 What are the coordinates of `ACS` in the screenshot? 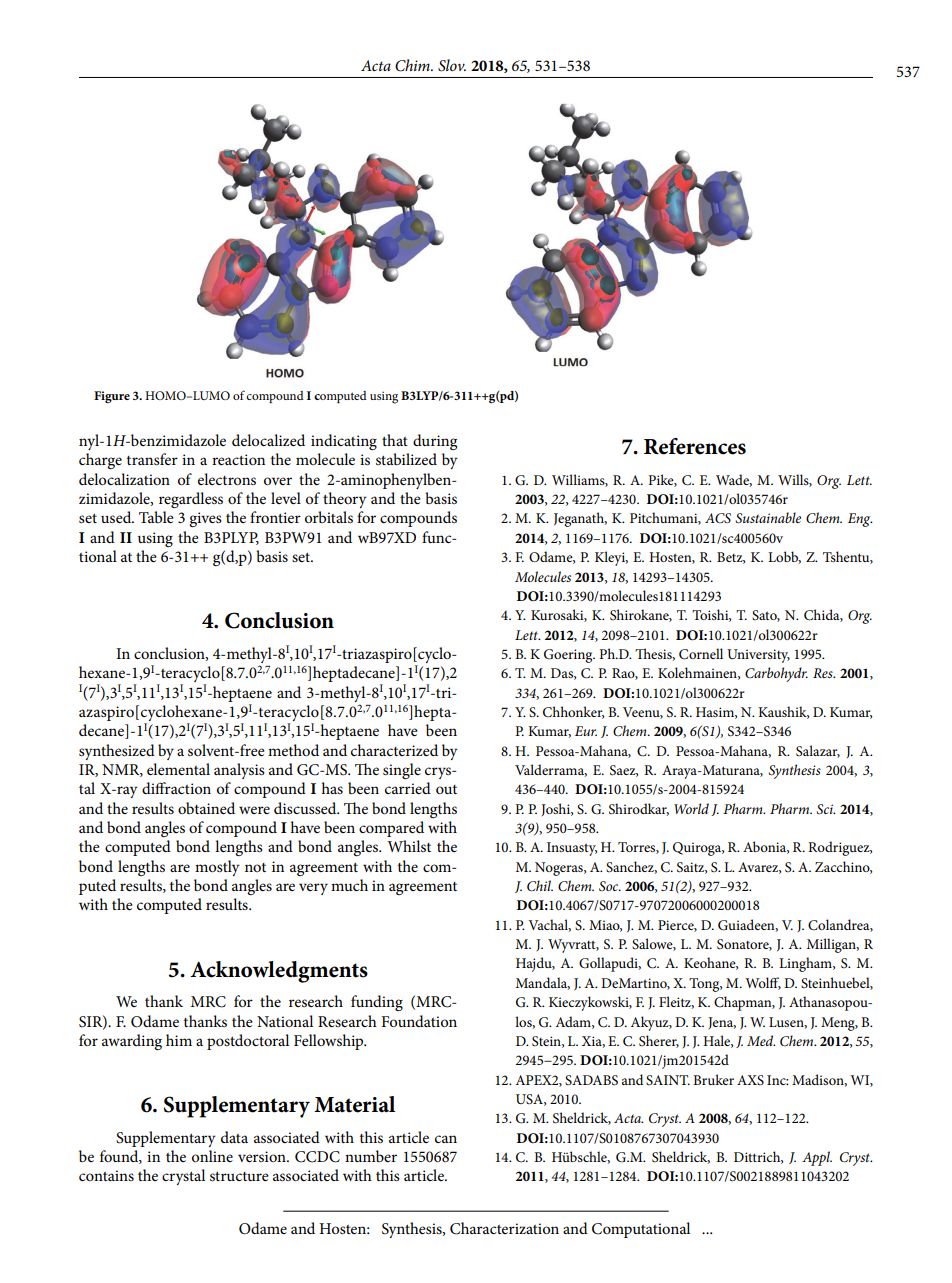 It's located at (718, 518).
